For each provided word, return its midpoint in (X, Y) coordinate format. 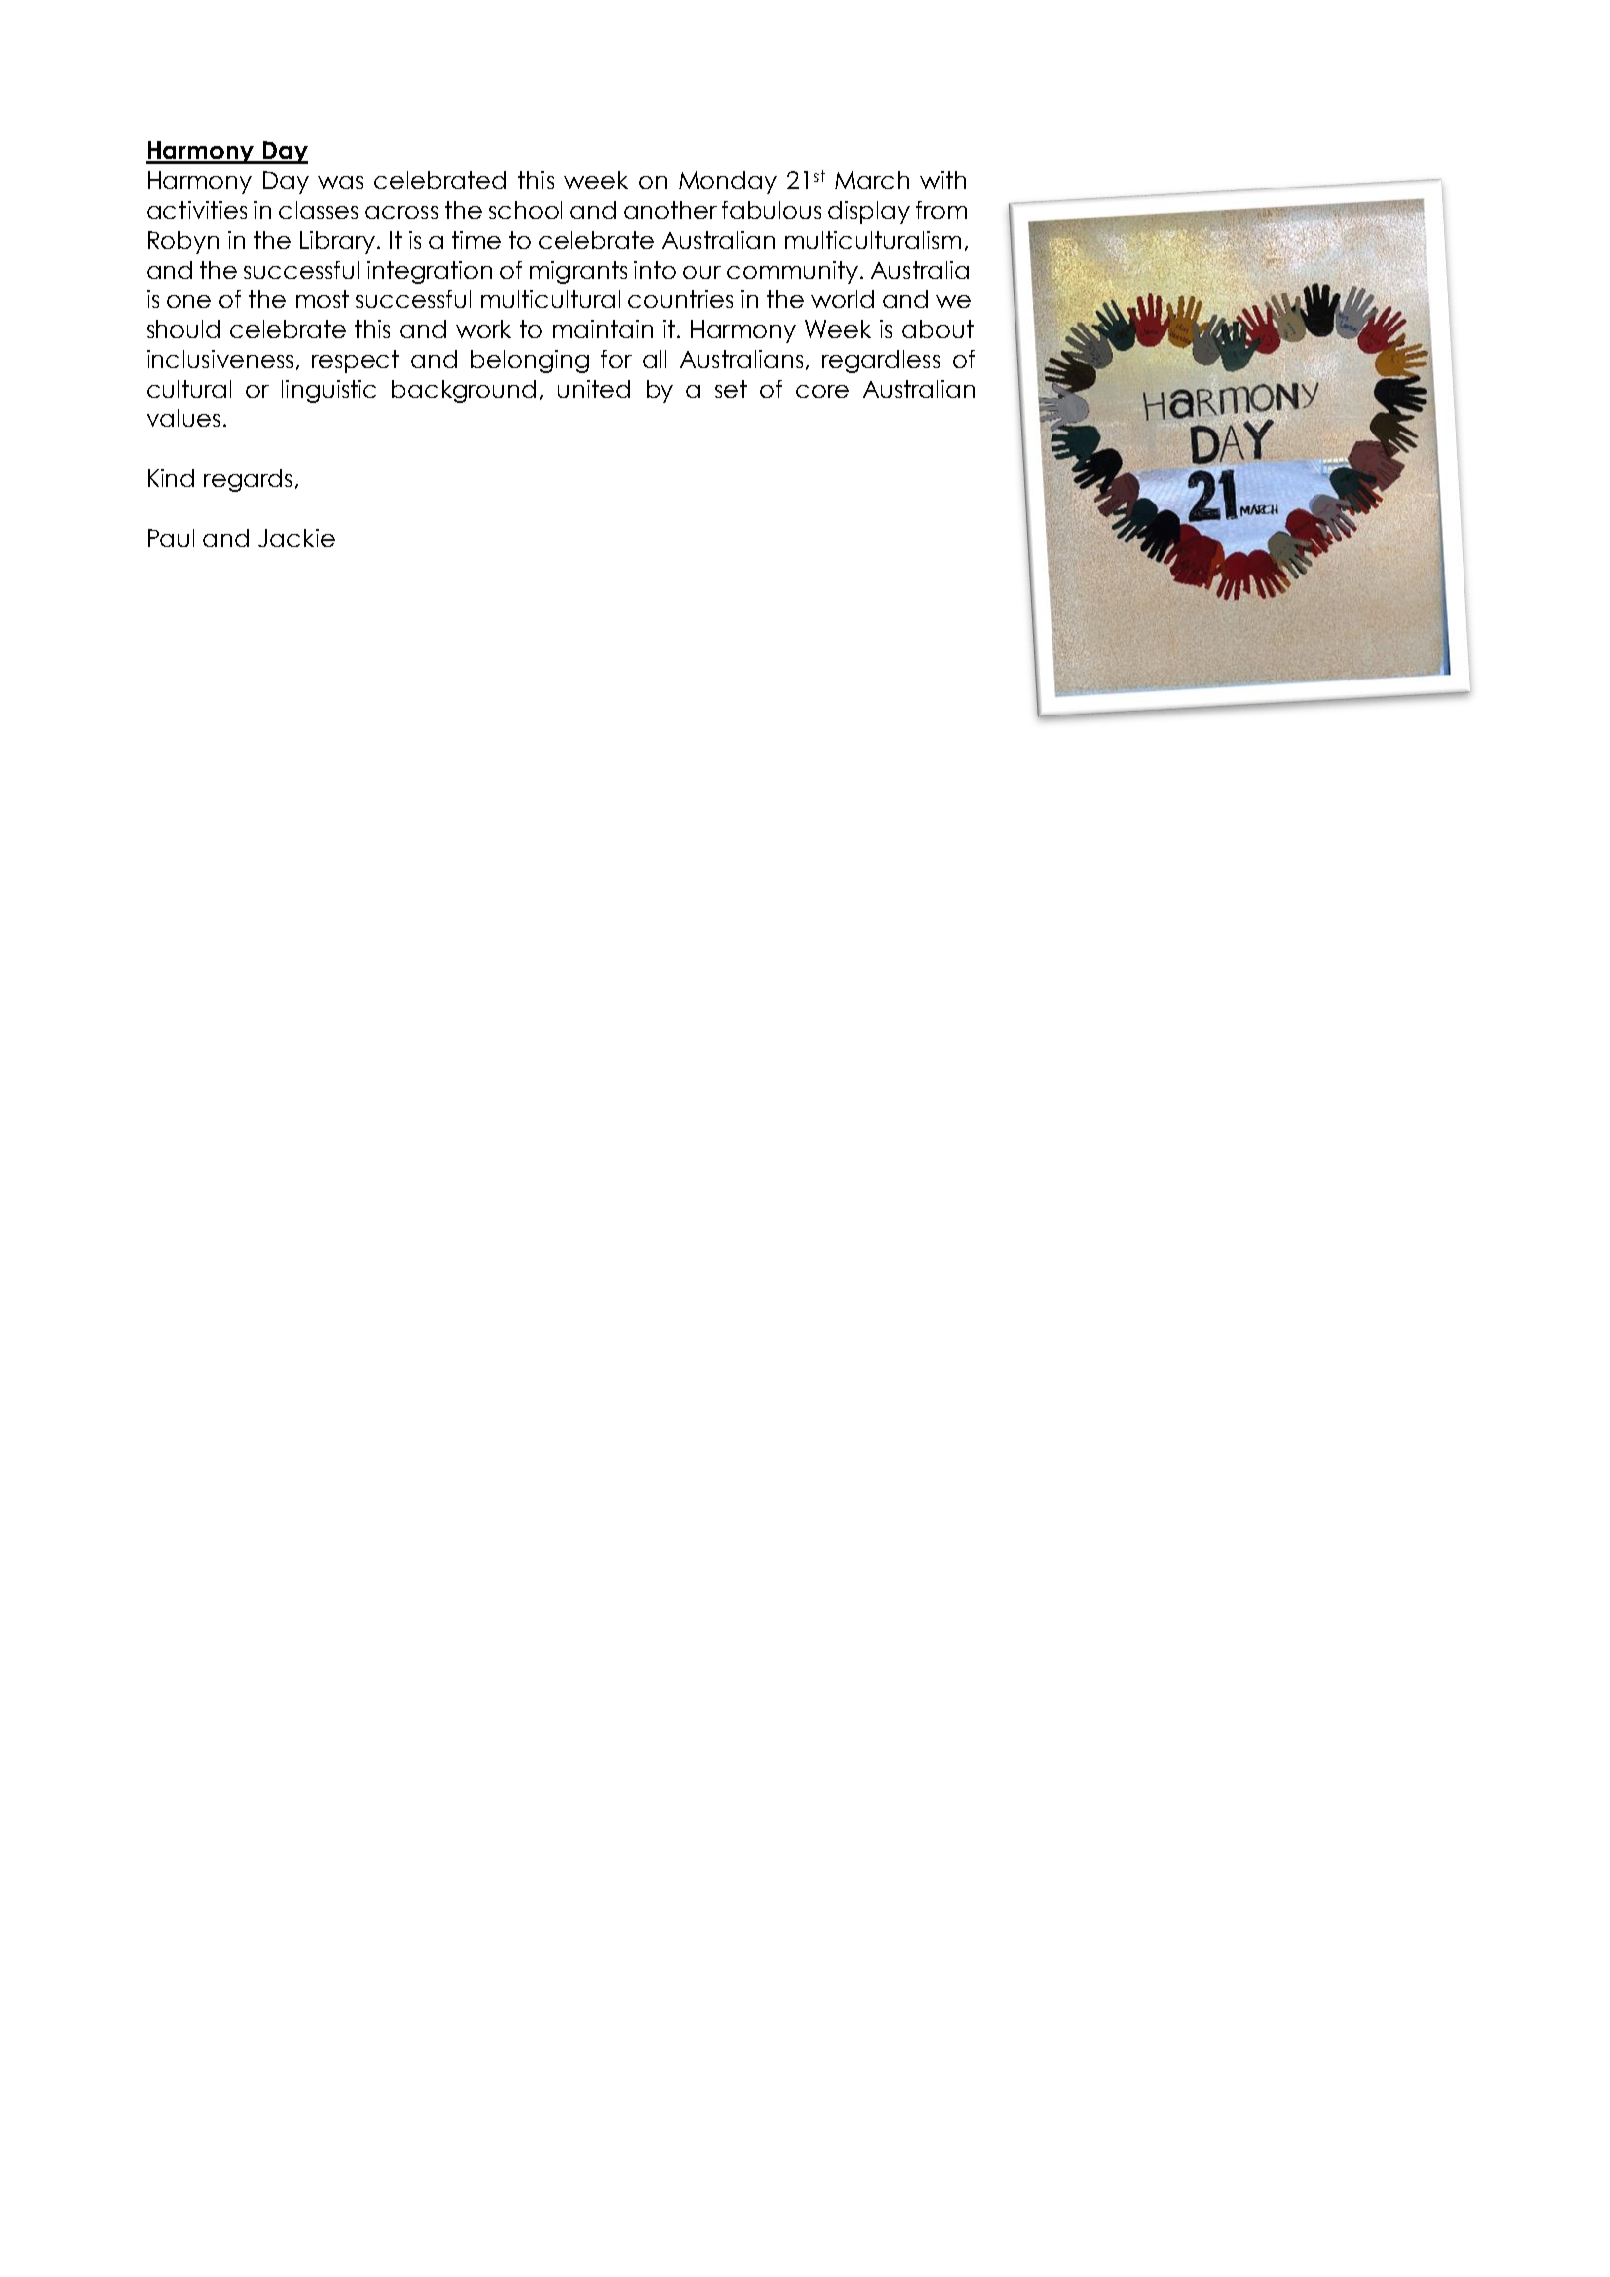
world (842, 299)
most (322, 299)
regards (248, 480)
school (525, 210)
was (340, 182)
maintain (603, 329)
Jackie (296, 538)
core (822, 391)
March (872, 180)
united (594, 389)
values (183, 418)
